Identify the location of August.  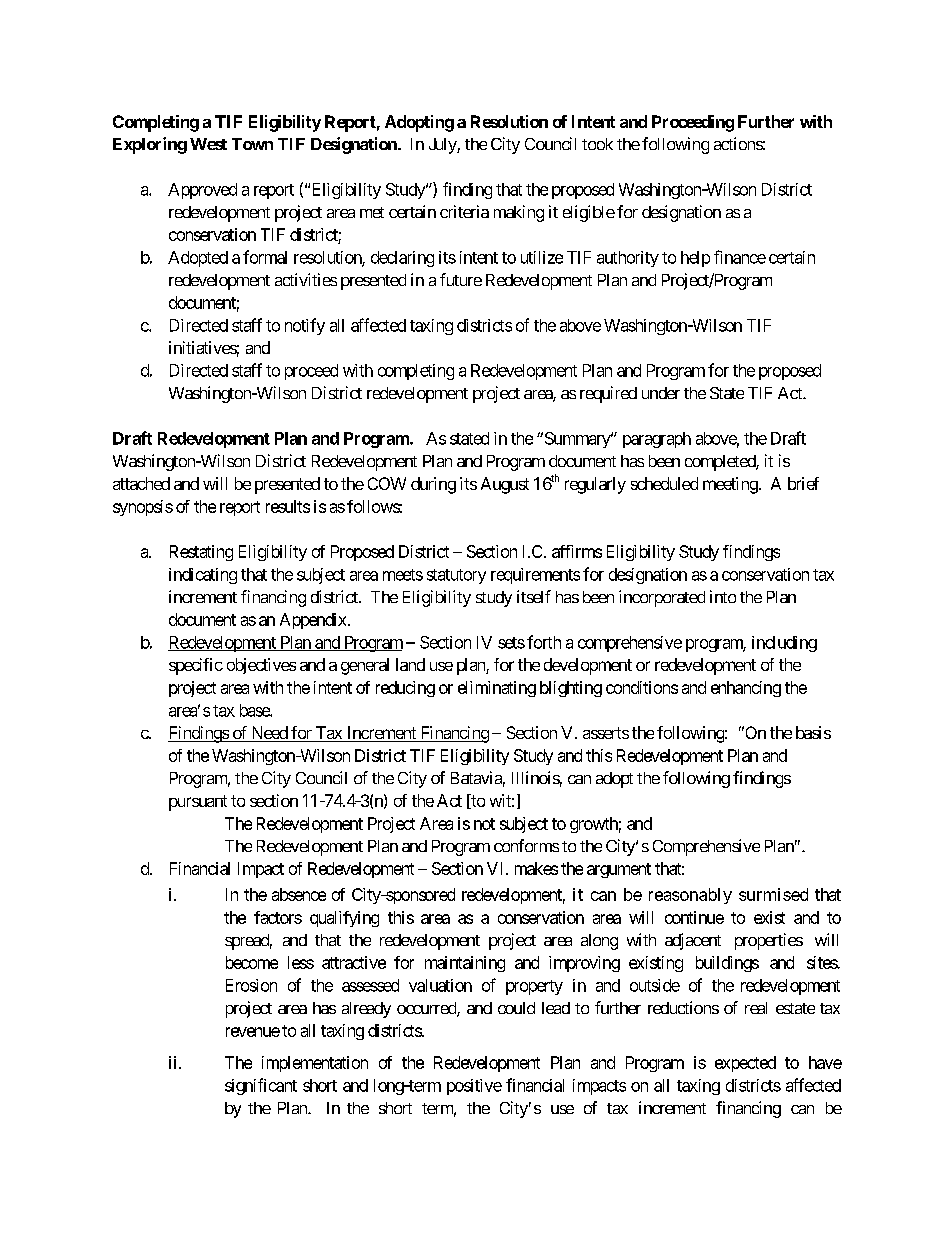
(505, 485).
